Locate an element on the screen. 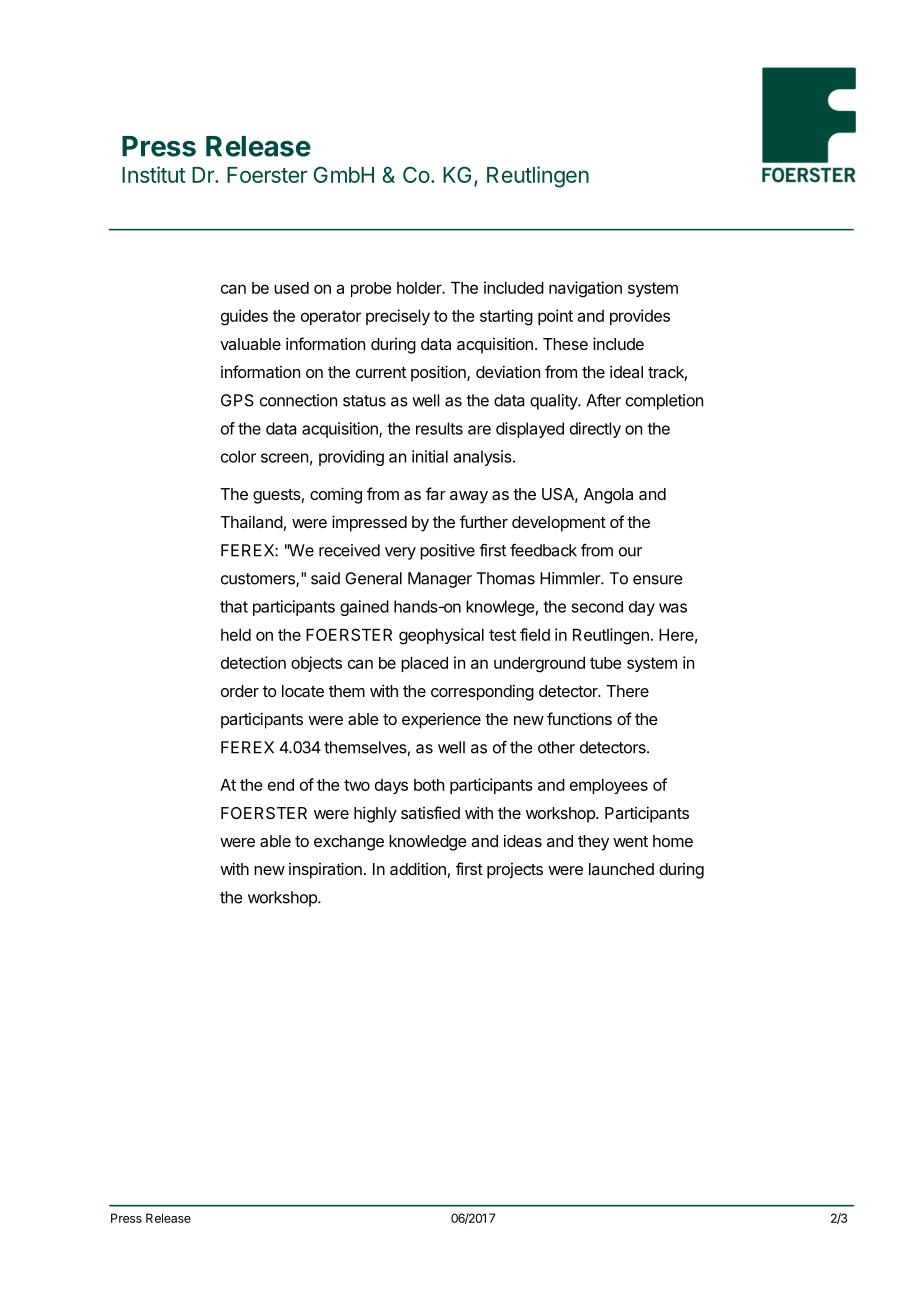 This screenshot has height=1308, width=924. navigation is located at coordinates (585, 289).
